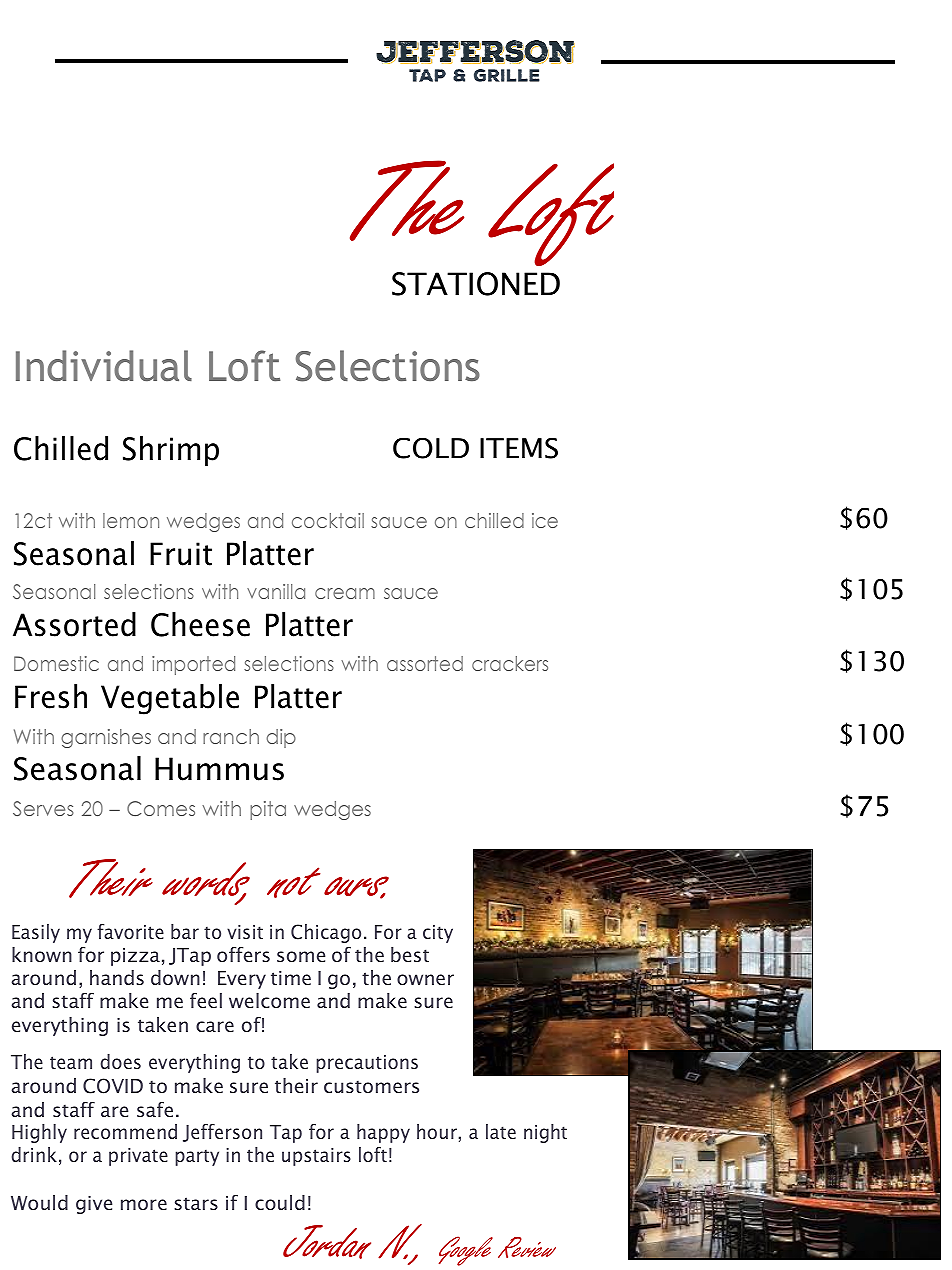  What do you see at coordinates (94, 1205) in the screenshot?
I see `give` at bounding box center [94, 1205].
